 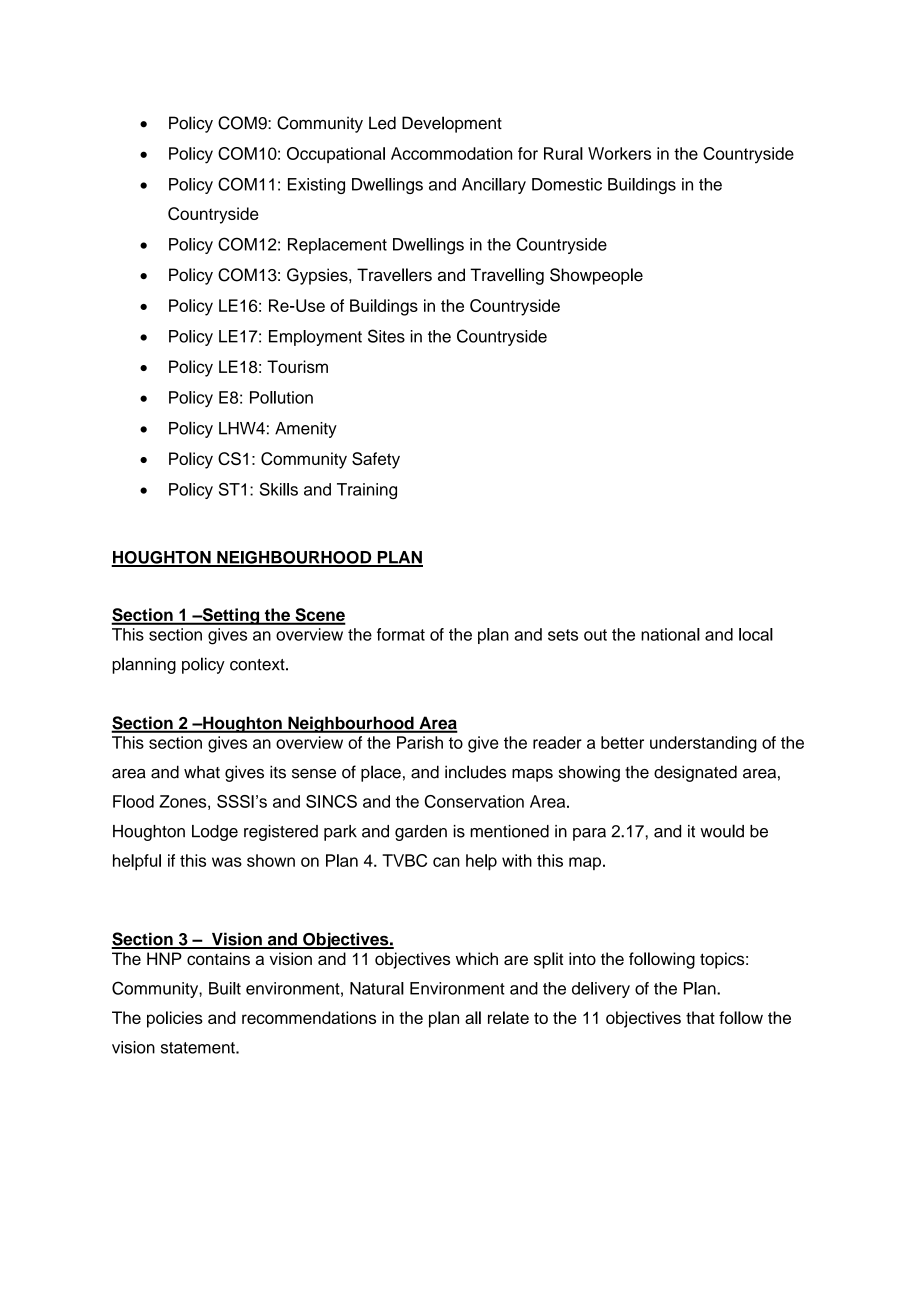 What do you see at coordinates (420, 742) in the screenshot?
I see `Parish` at bounding box center [420, 742].
